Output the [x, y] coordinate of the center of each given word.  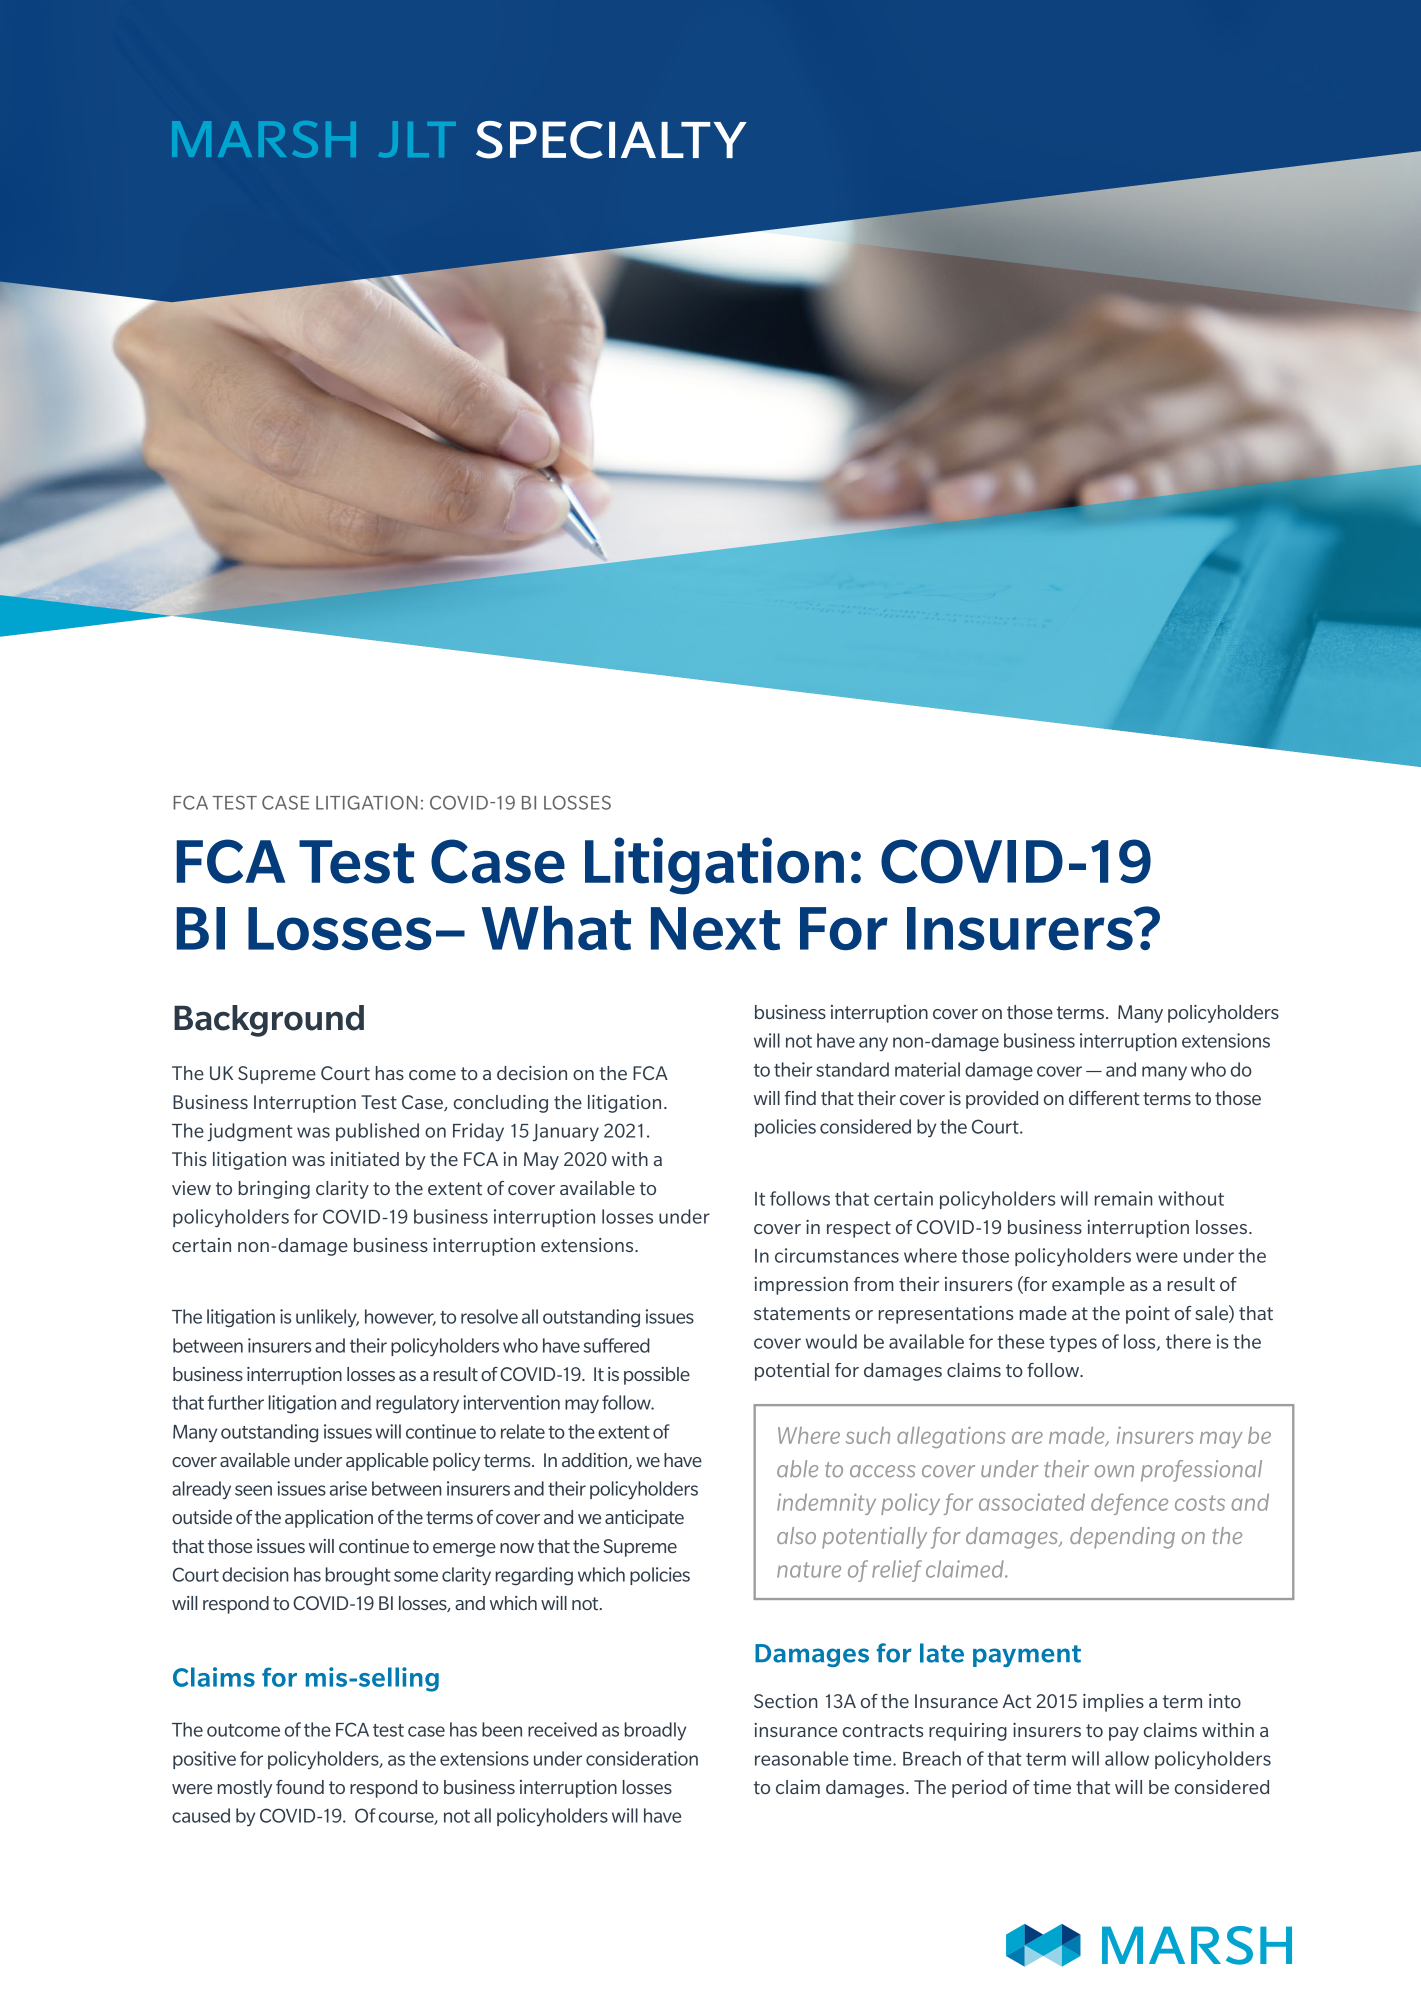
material [927, 1069]
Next [715, 928]
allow [1127, 1758]
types [1073, 1344]
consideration [642, 1758]
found [300, 1787]
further [236, 1402]
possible [657, 1376]
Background [269, 1021]
